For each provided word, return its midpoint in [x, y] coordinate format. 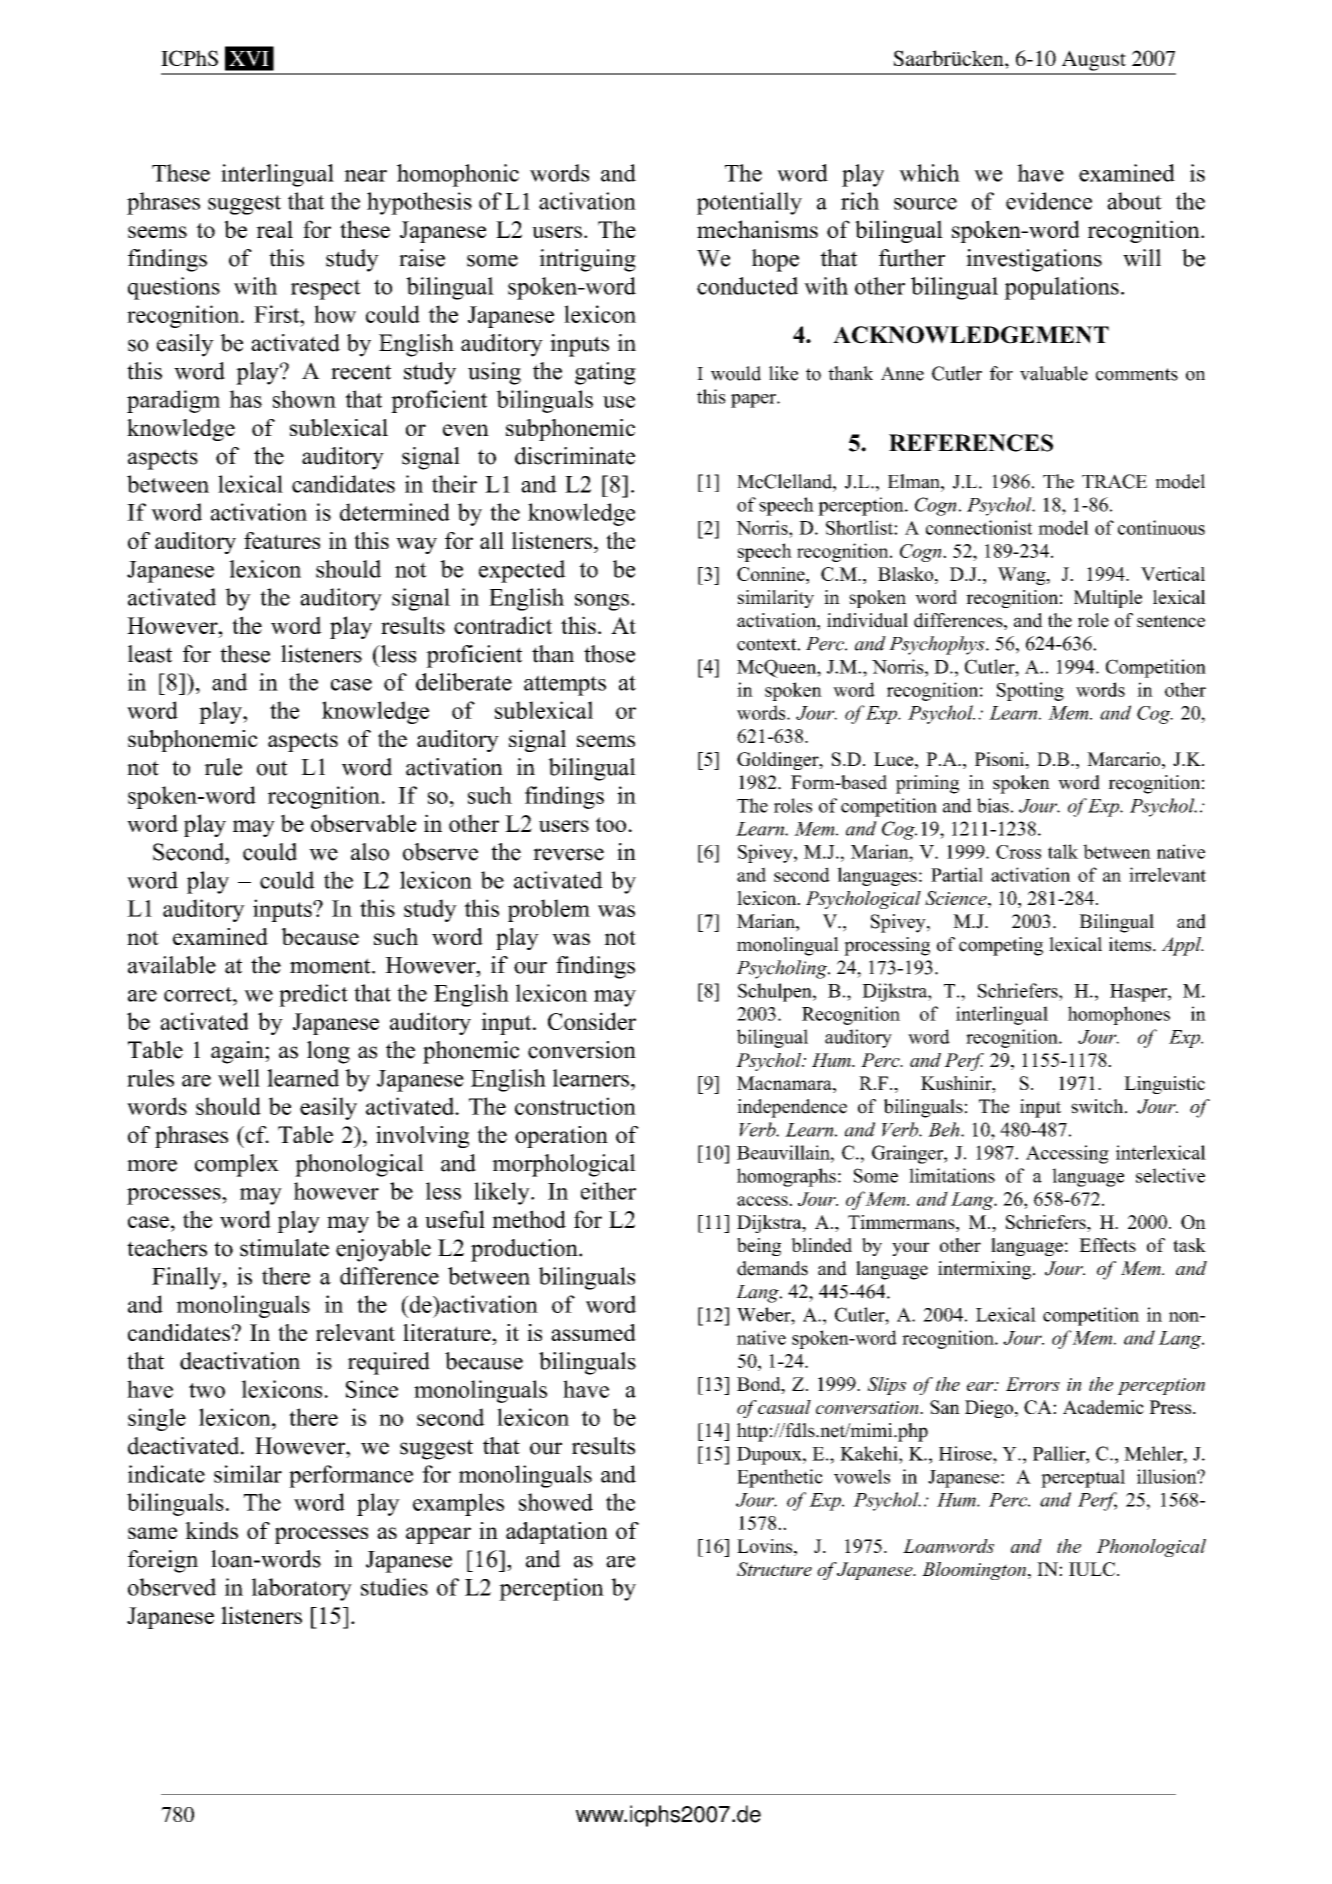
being [759, 1247]
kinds [211, 1530]
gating [605, 373]
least [150, 654]
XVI [249, 58]
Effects [1107, 1245]
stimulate [284, 1248]
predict [313, 995]
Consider [592, 1021]
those [609, 654]
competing [1001, 946]
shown [304, 399]
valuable [1054, 373]
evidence [1049, 201]
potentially [749, 203]
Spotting [1030, 691]
